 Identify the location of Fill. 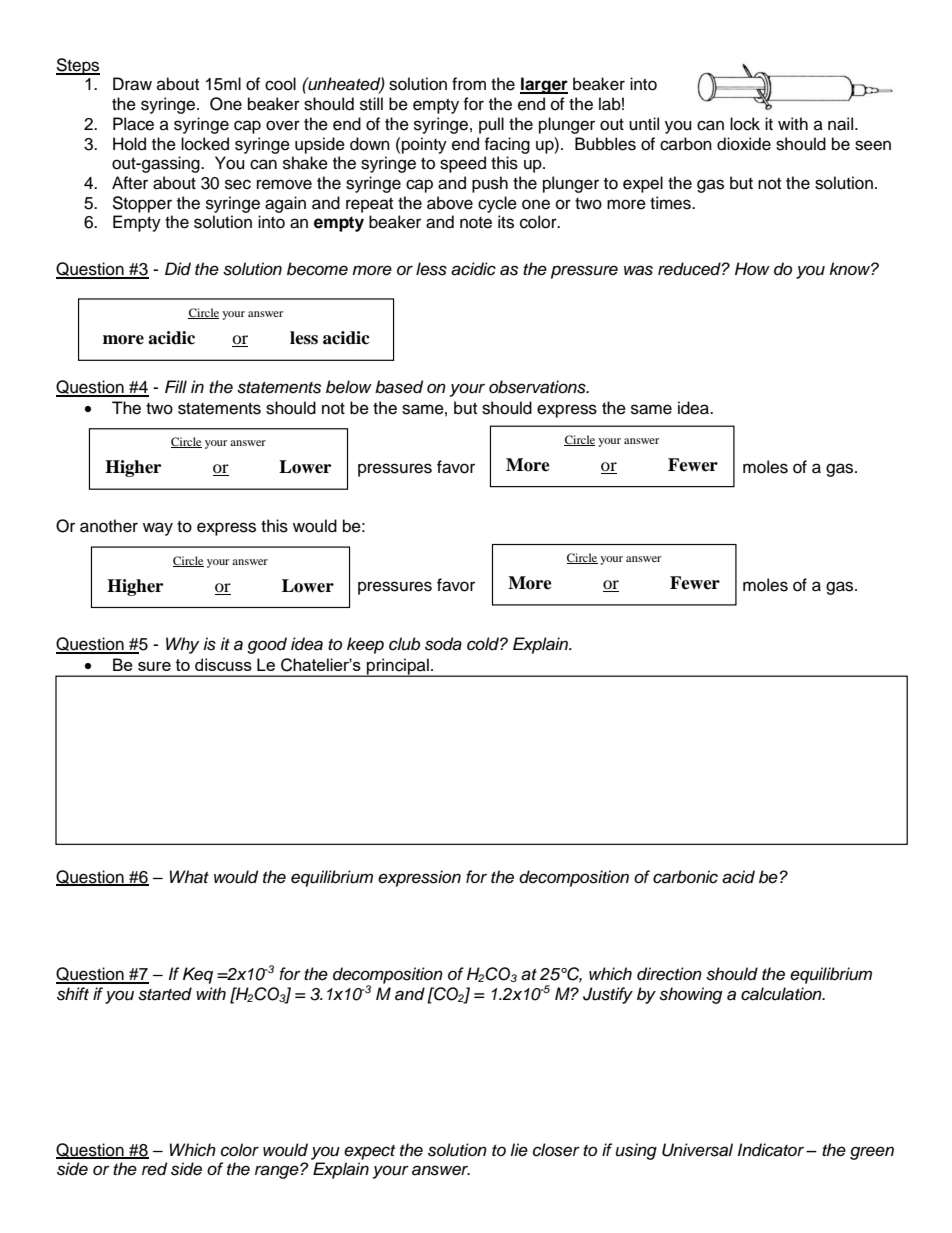
(176, 386).
